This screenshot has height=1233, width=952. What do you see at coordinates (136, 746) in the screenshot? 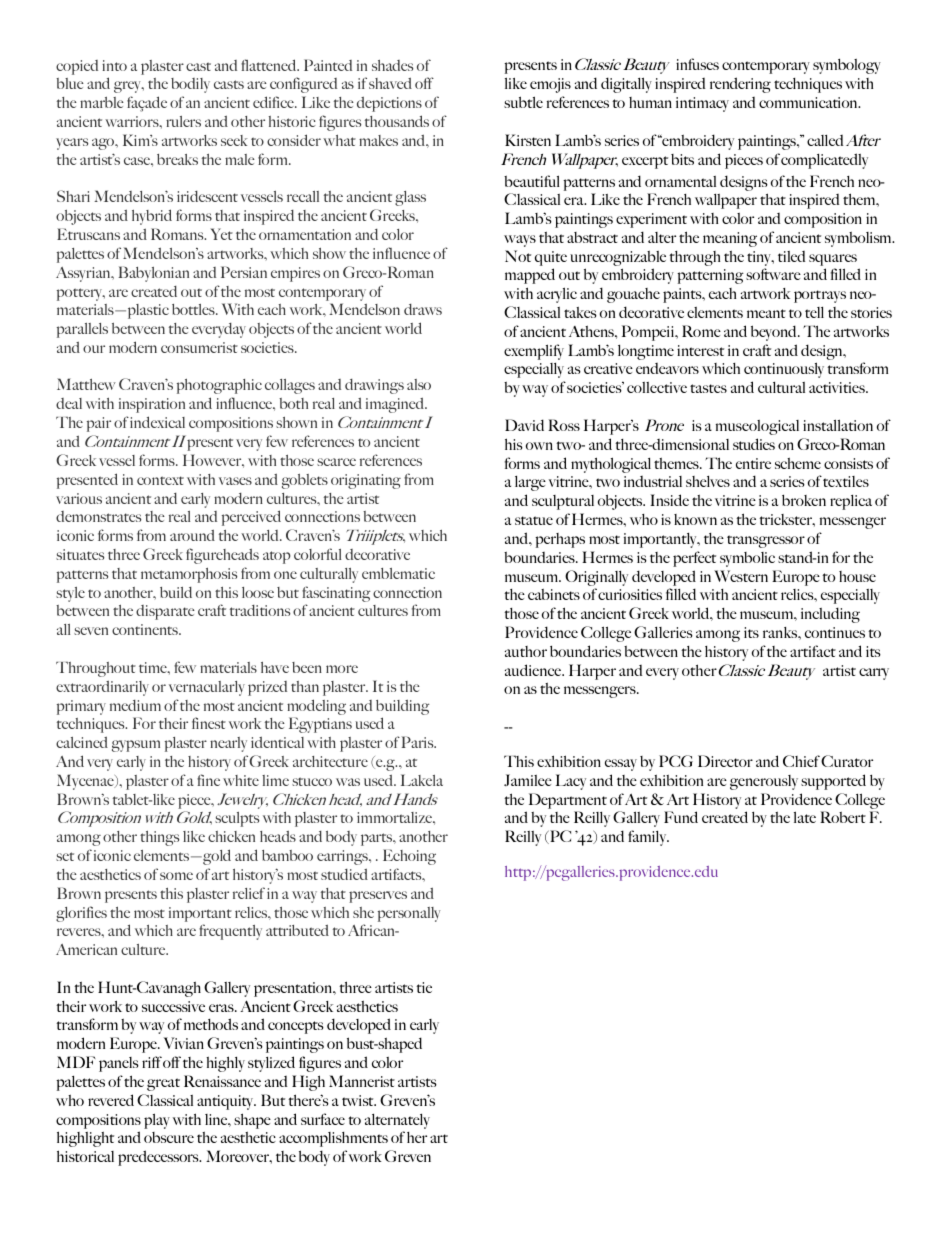
I see `gypsum` at bounding box center [136, 746].
